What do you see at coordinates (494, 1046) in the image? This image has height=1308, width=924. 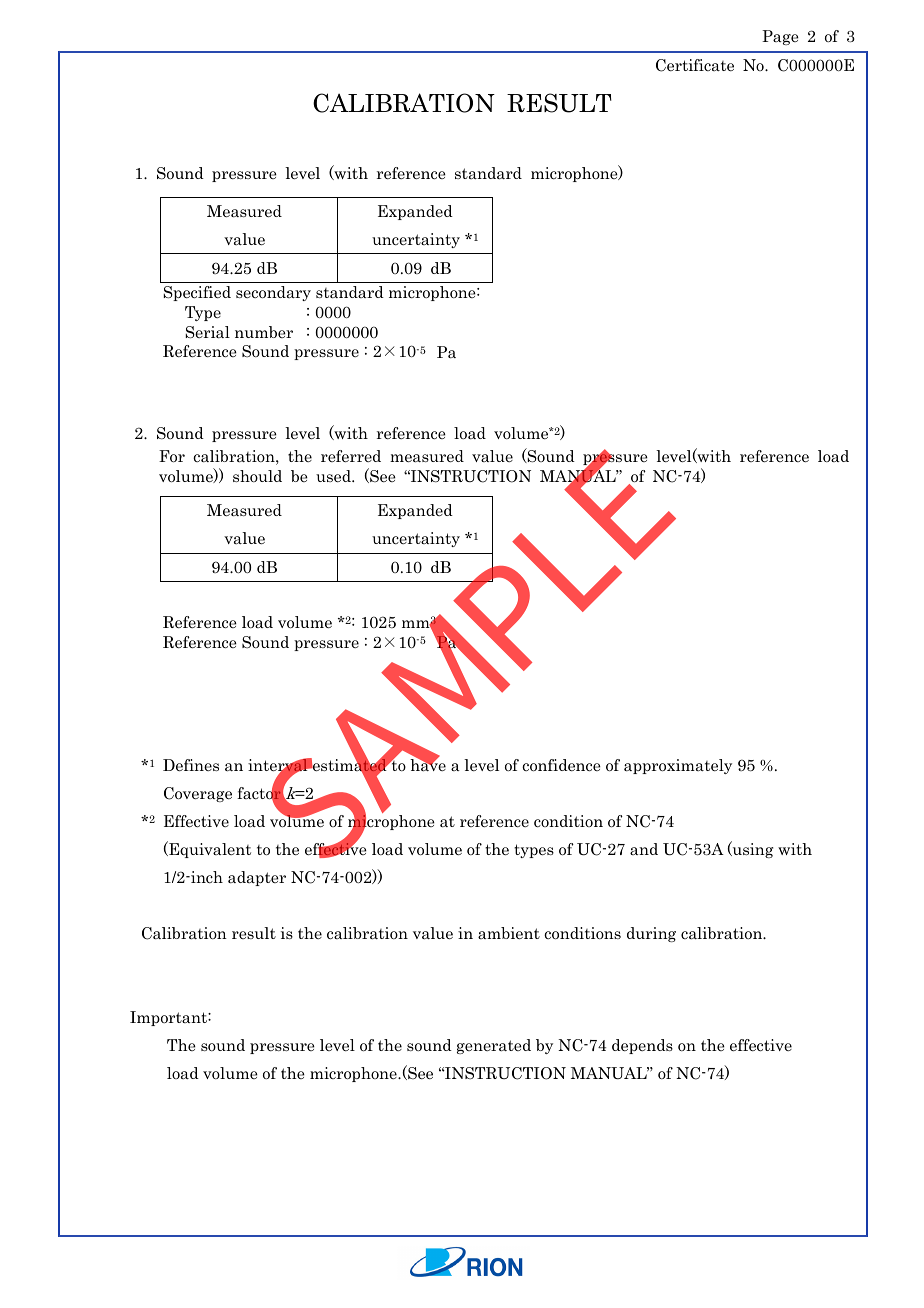 I see `generated` at bounding box center [494, 1046].
